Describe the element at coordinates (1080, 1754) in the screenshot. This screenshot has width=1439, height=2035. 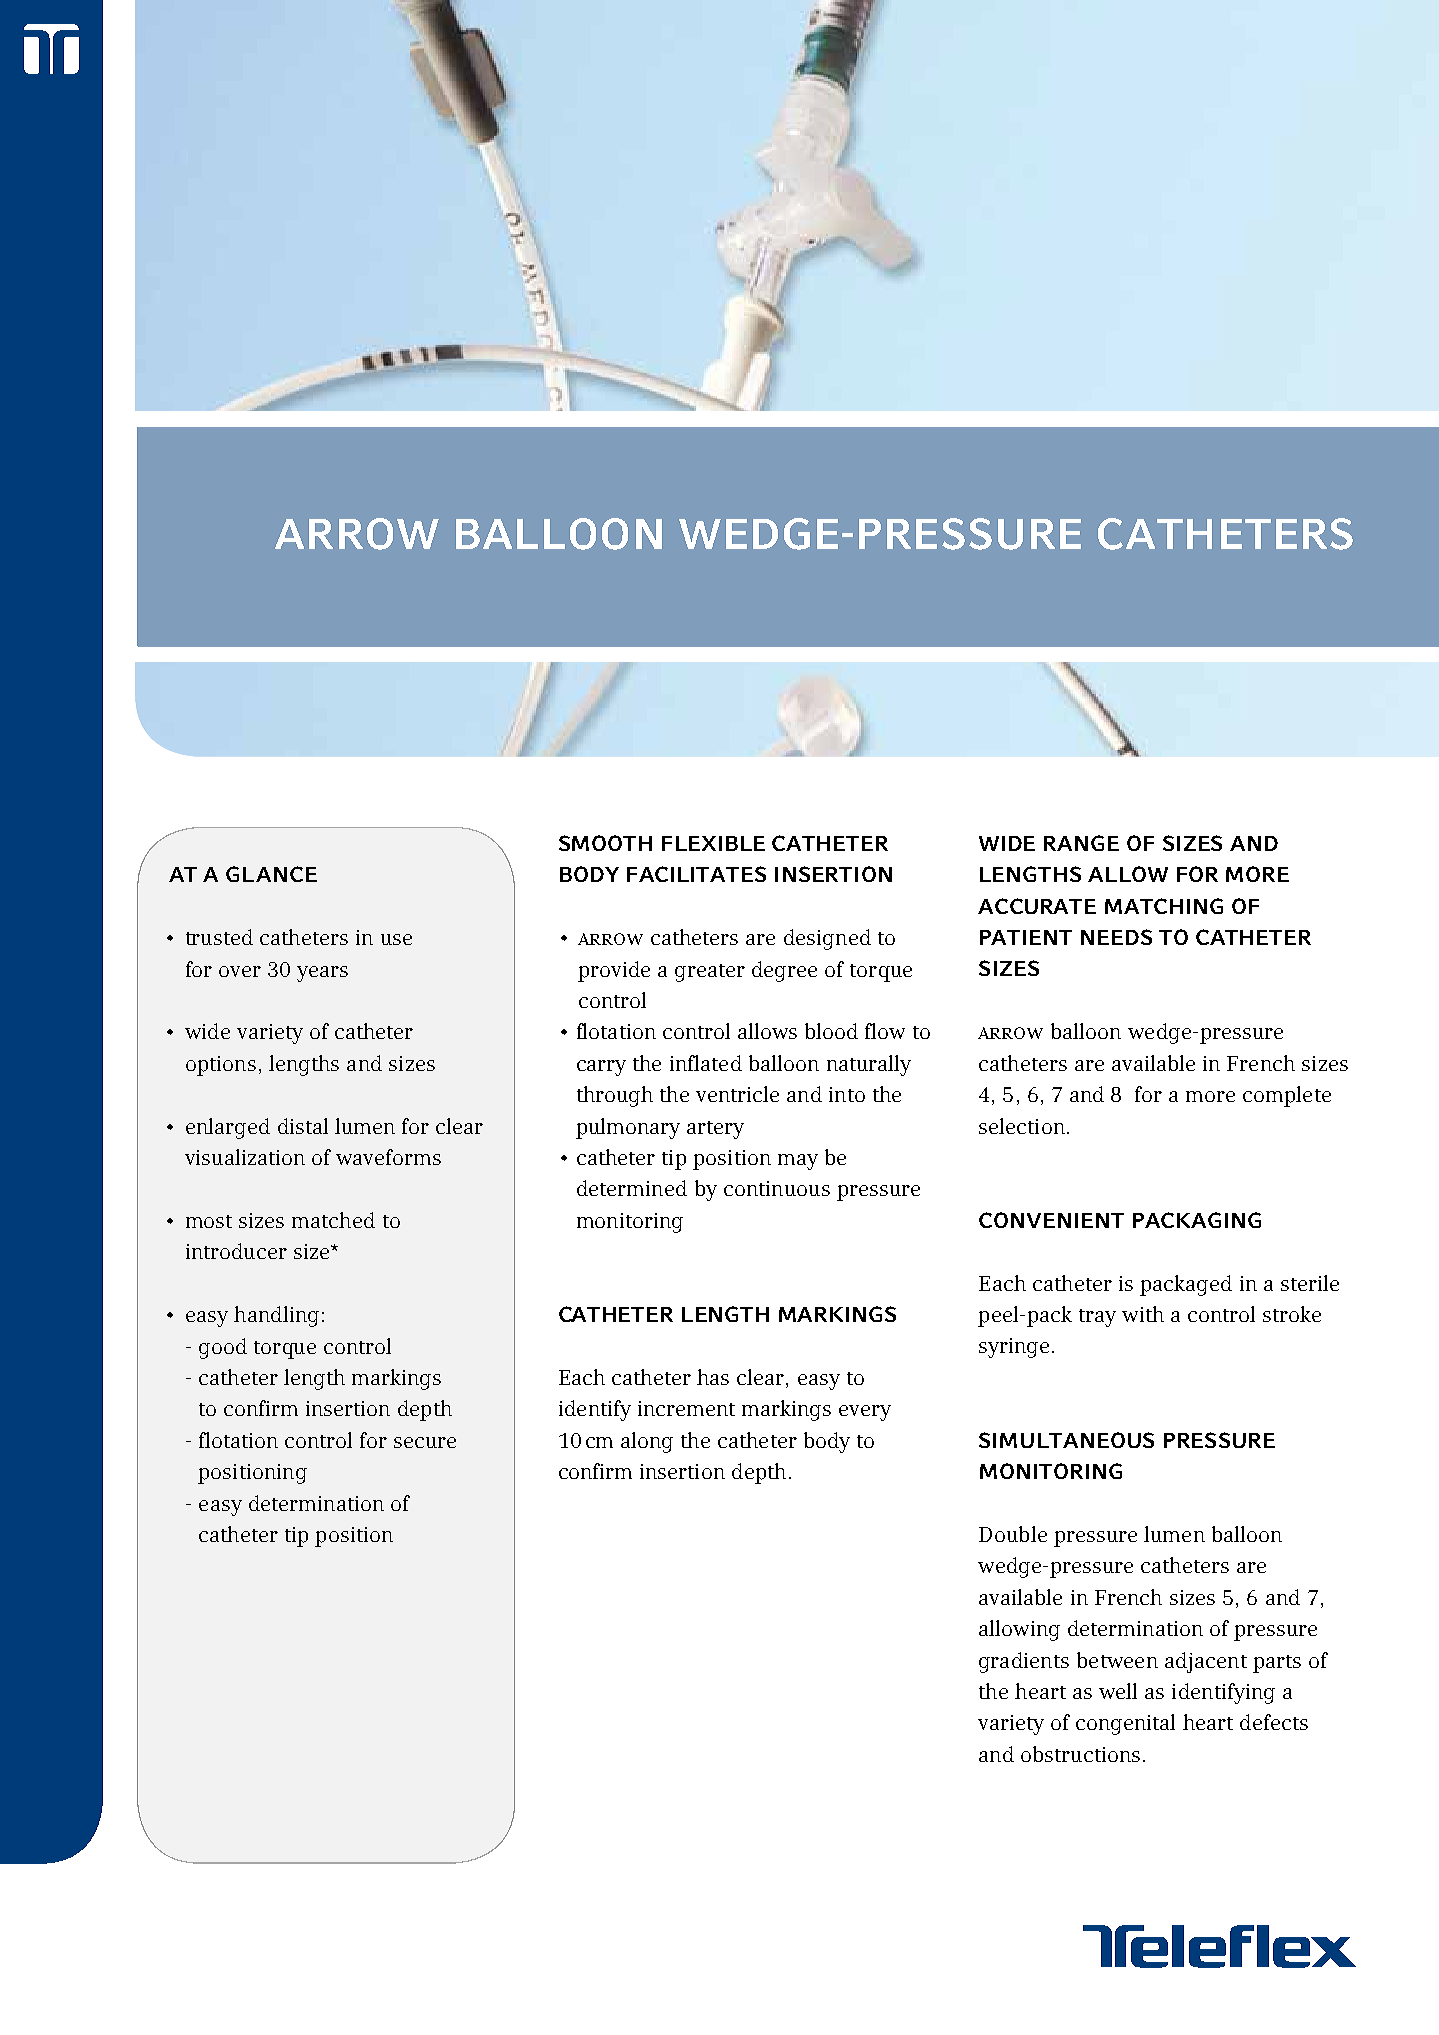
I see `obstructions` at that location.
